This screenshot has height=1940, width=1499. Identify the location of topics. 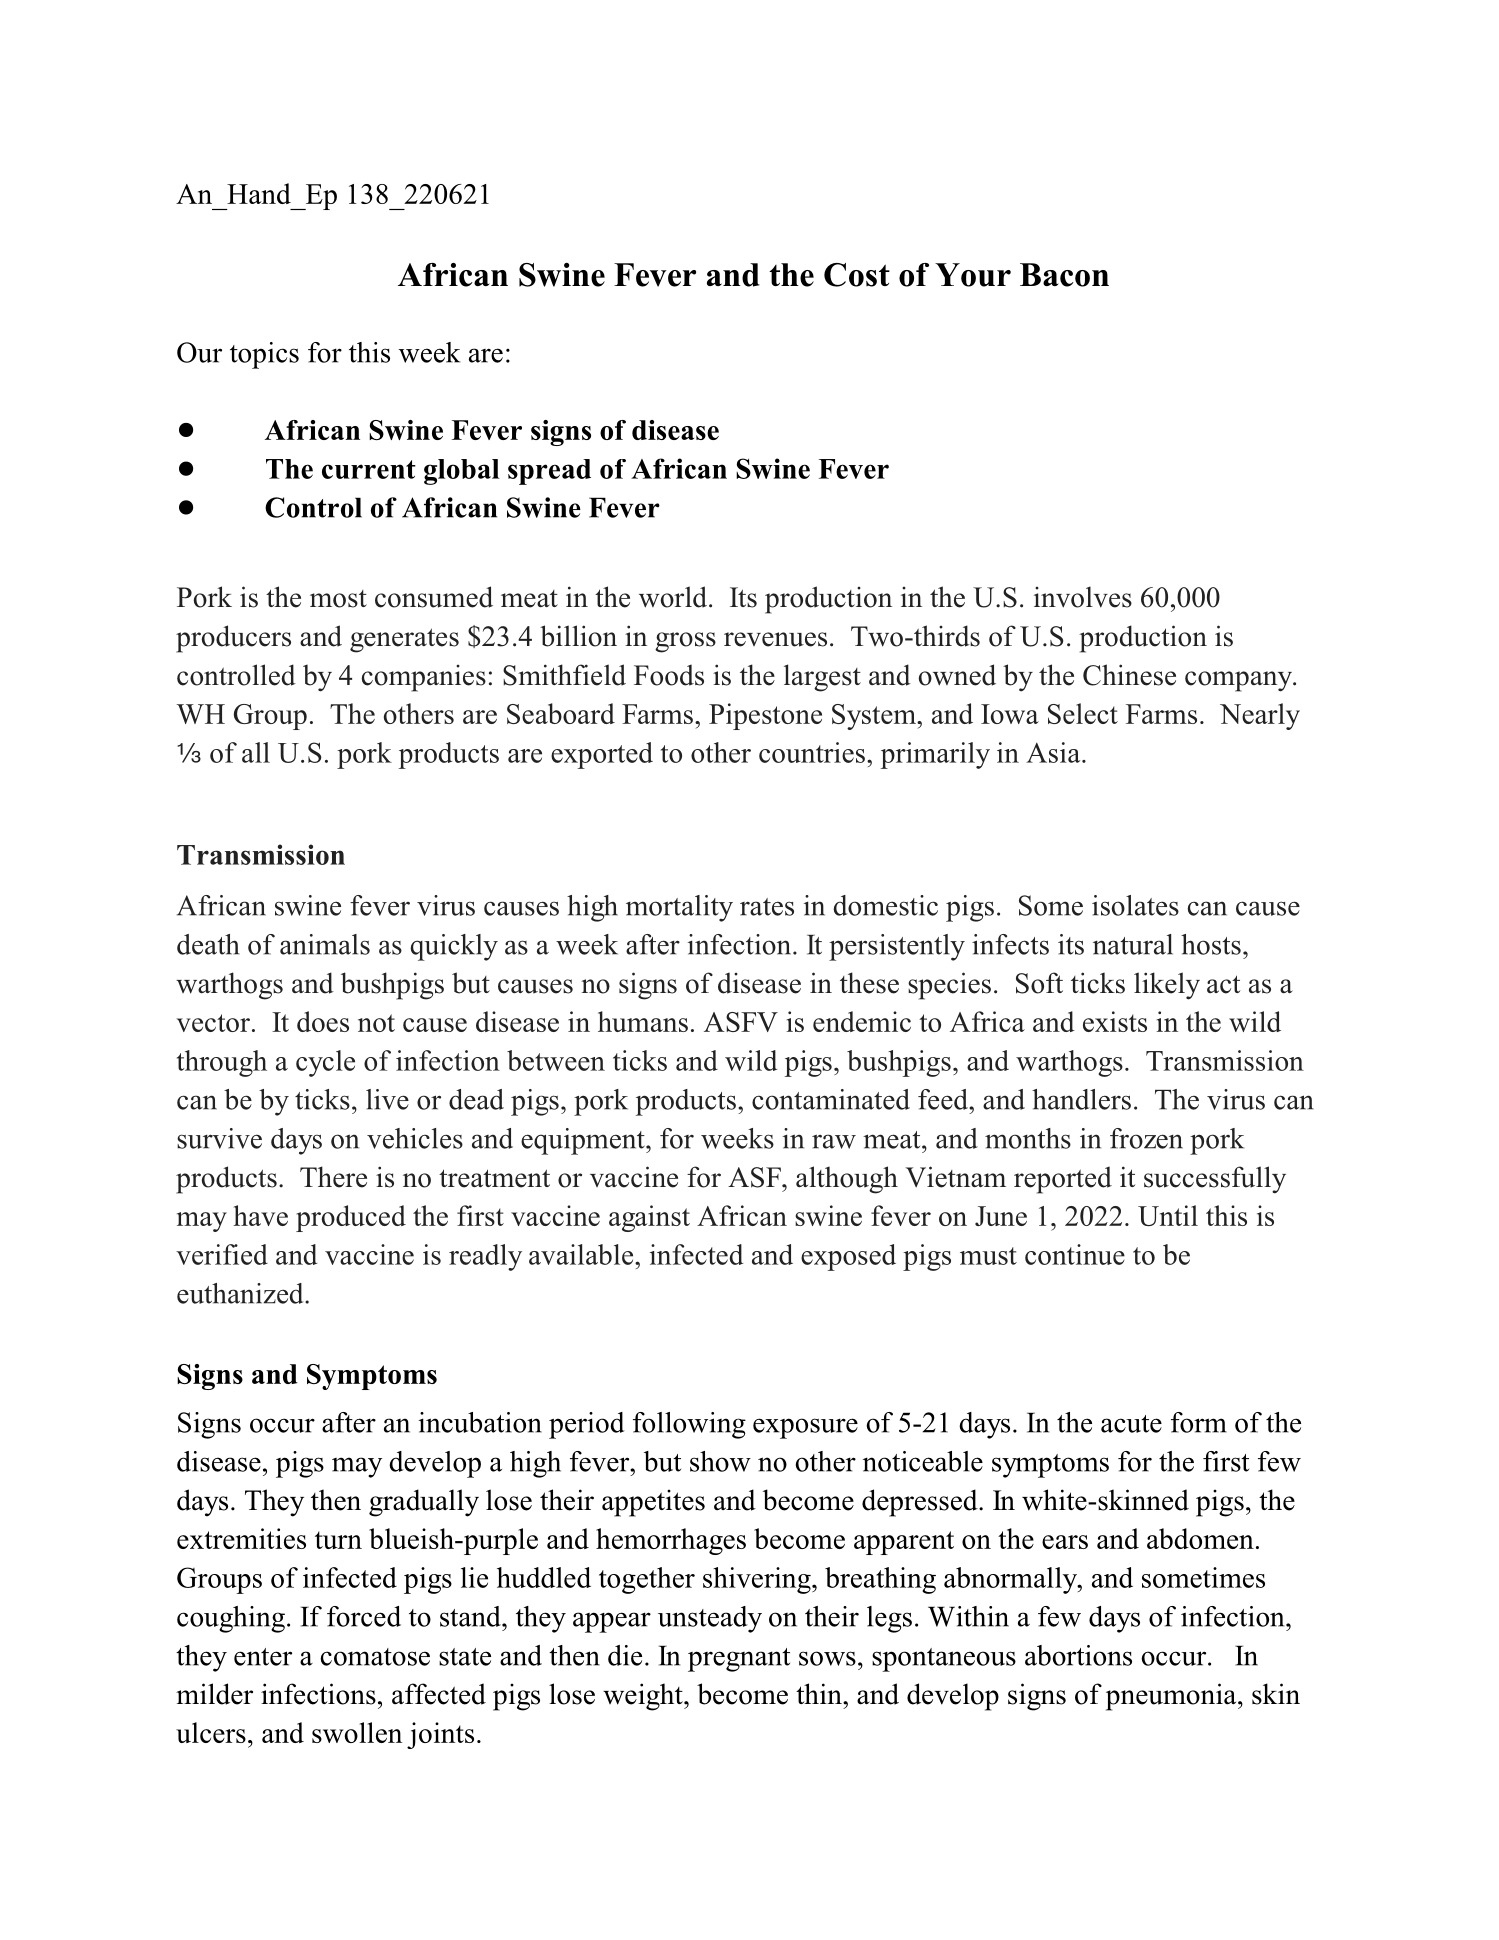
(264, 355).
